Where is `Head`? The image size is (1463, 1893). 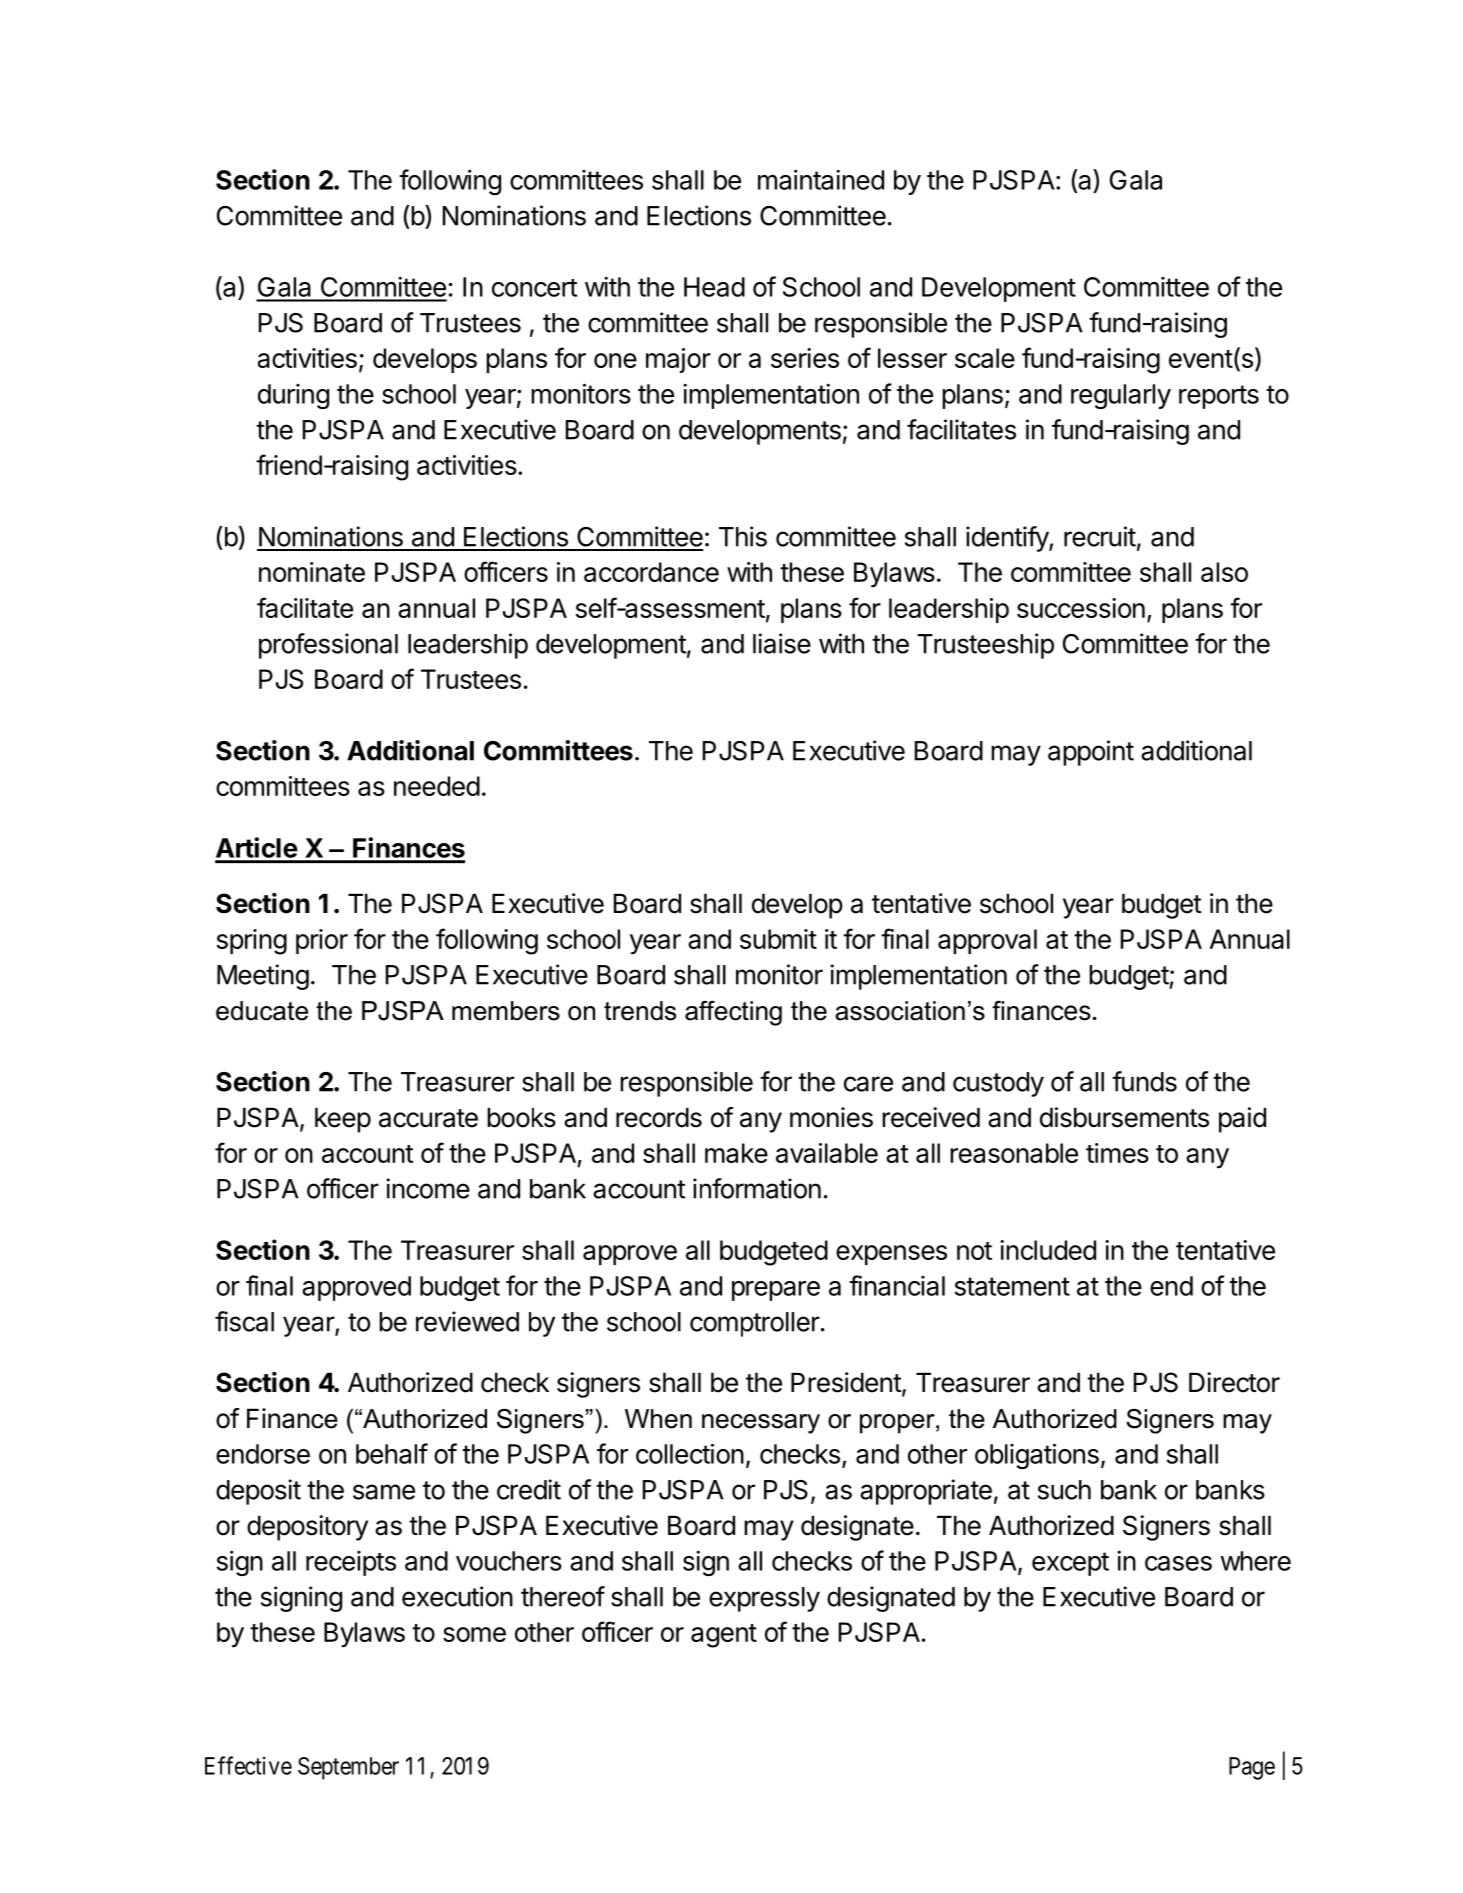
Head is located at coordinates (714, 287).
